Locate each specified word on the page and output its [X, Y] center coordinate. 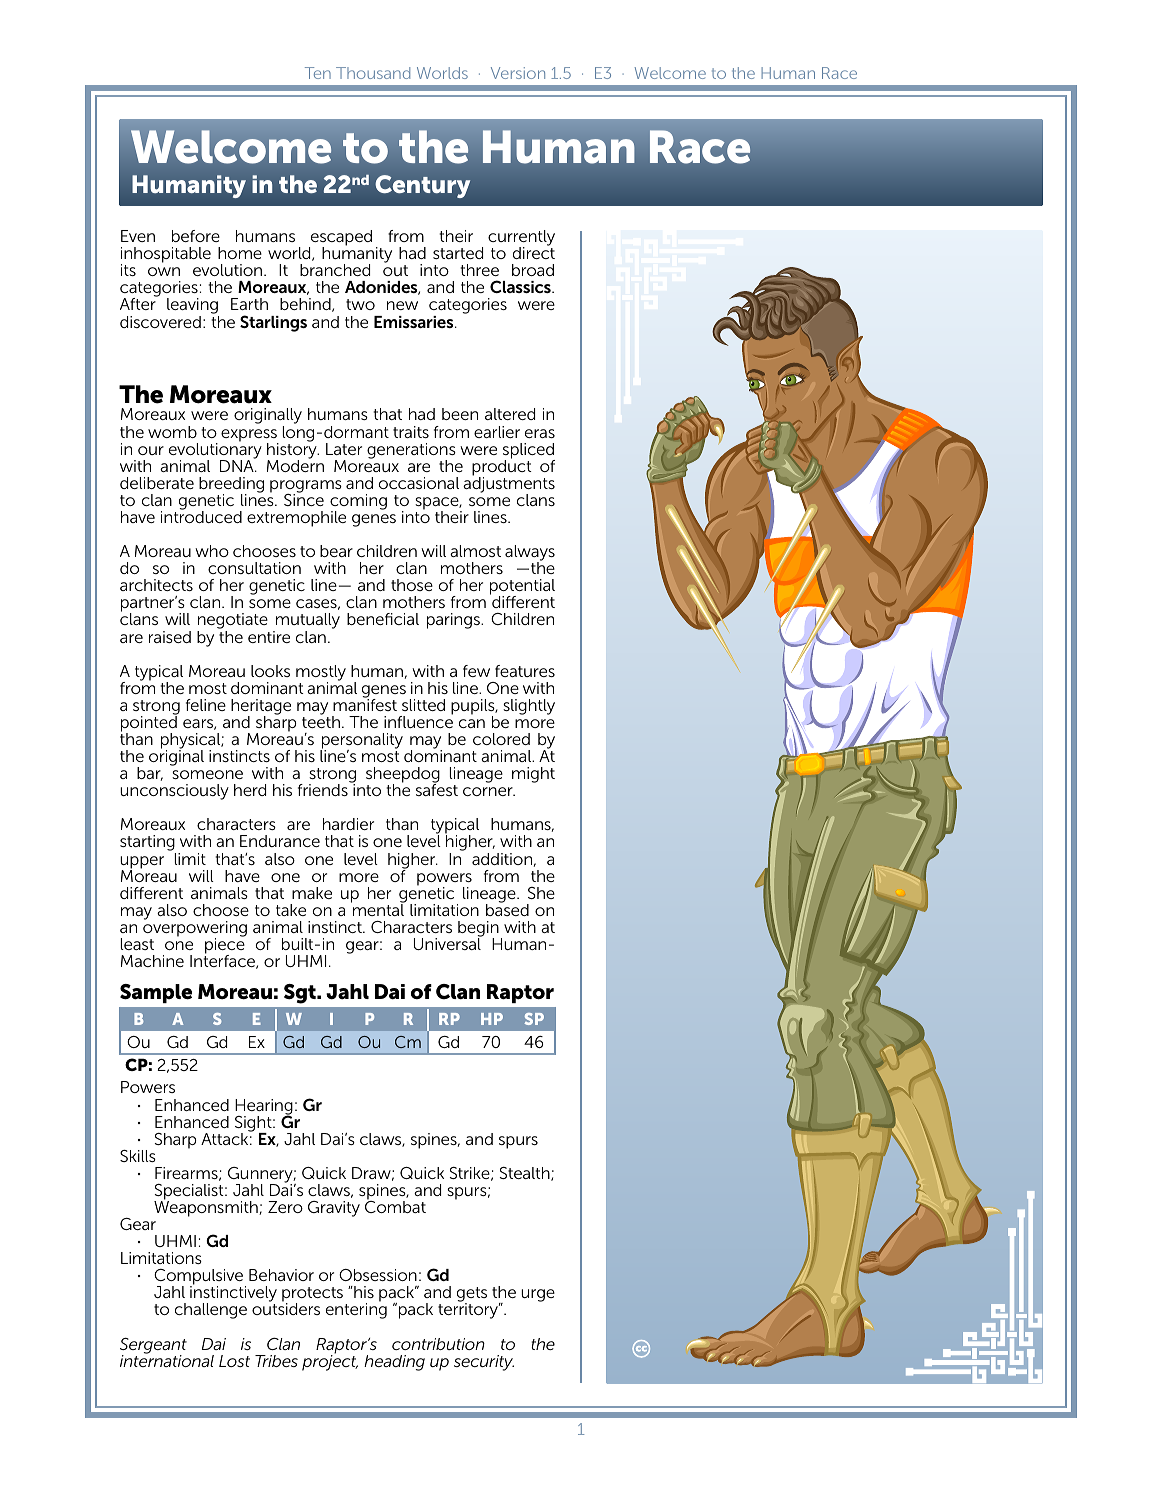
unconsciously [174, 792]
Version [518, 73]
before [196, 236]
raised [170, 637]
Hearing [264, 1108]
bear [336, 551]
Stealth [526, 1174]
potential [522, 588]
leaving [193, 307]
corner [489, 791]
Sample [156, 993]
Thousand [373, 73]
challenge [211, 1311]
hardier [348, 824]
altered [510, 414]
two [360, 304]
